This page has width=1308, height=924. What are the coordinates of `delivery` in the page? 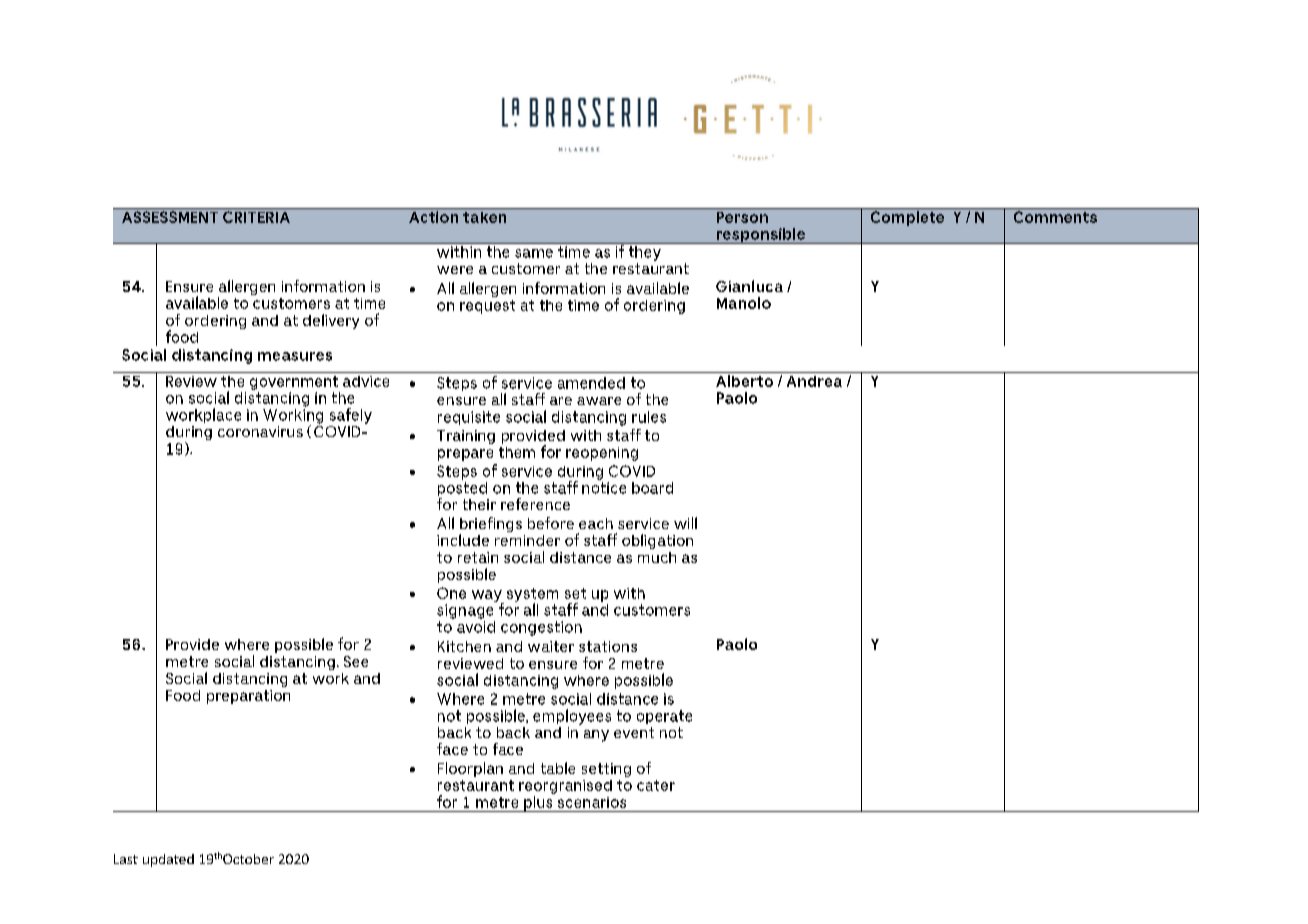 It's located at (331, 321).
